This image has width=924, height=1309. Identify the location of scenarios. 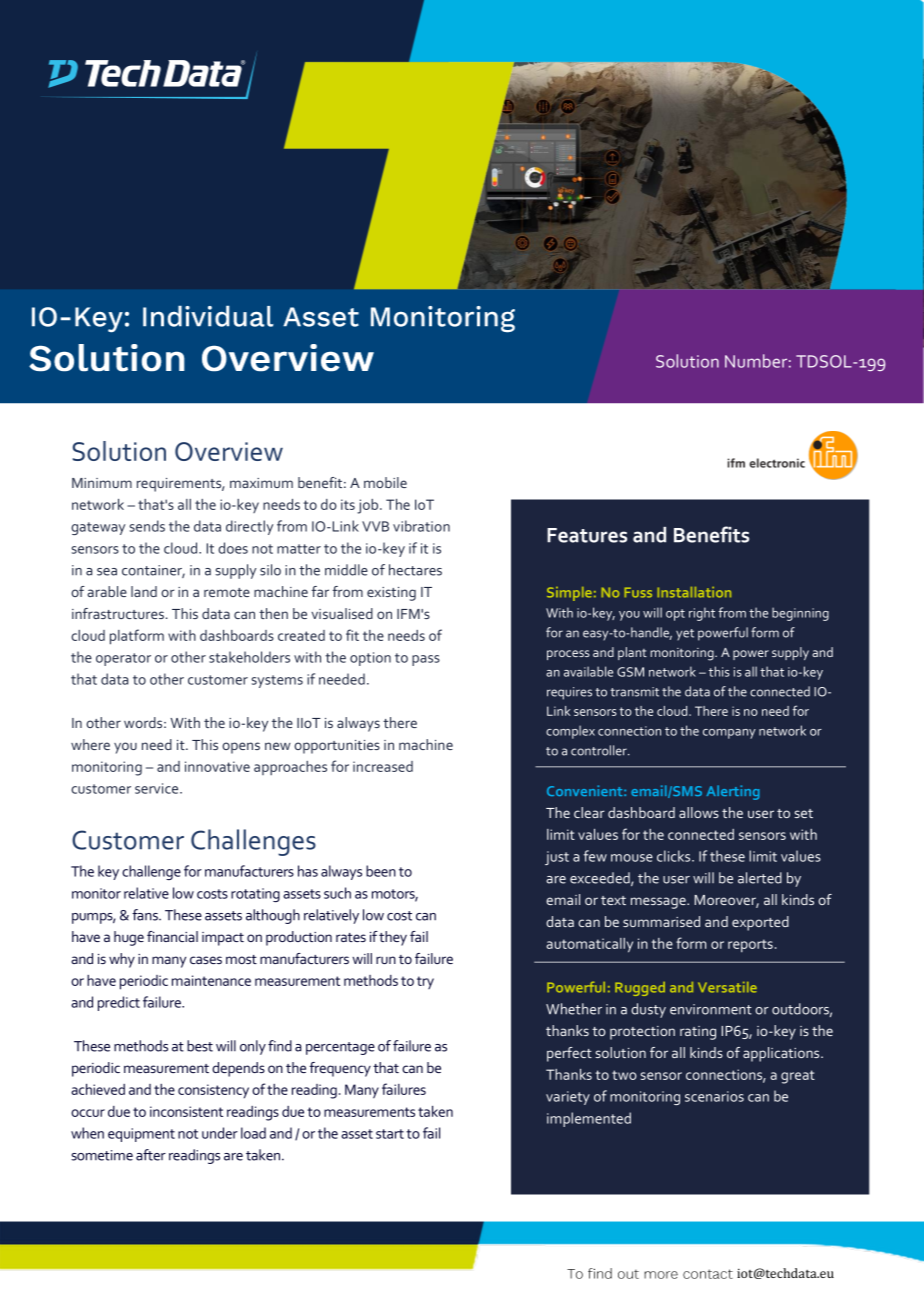
(714, 1096).
